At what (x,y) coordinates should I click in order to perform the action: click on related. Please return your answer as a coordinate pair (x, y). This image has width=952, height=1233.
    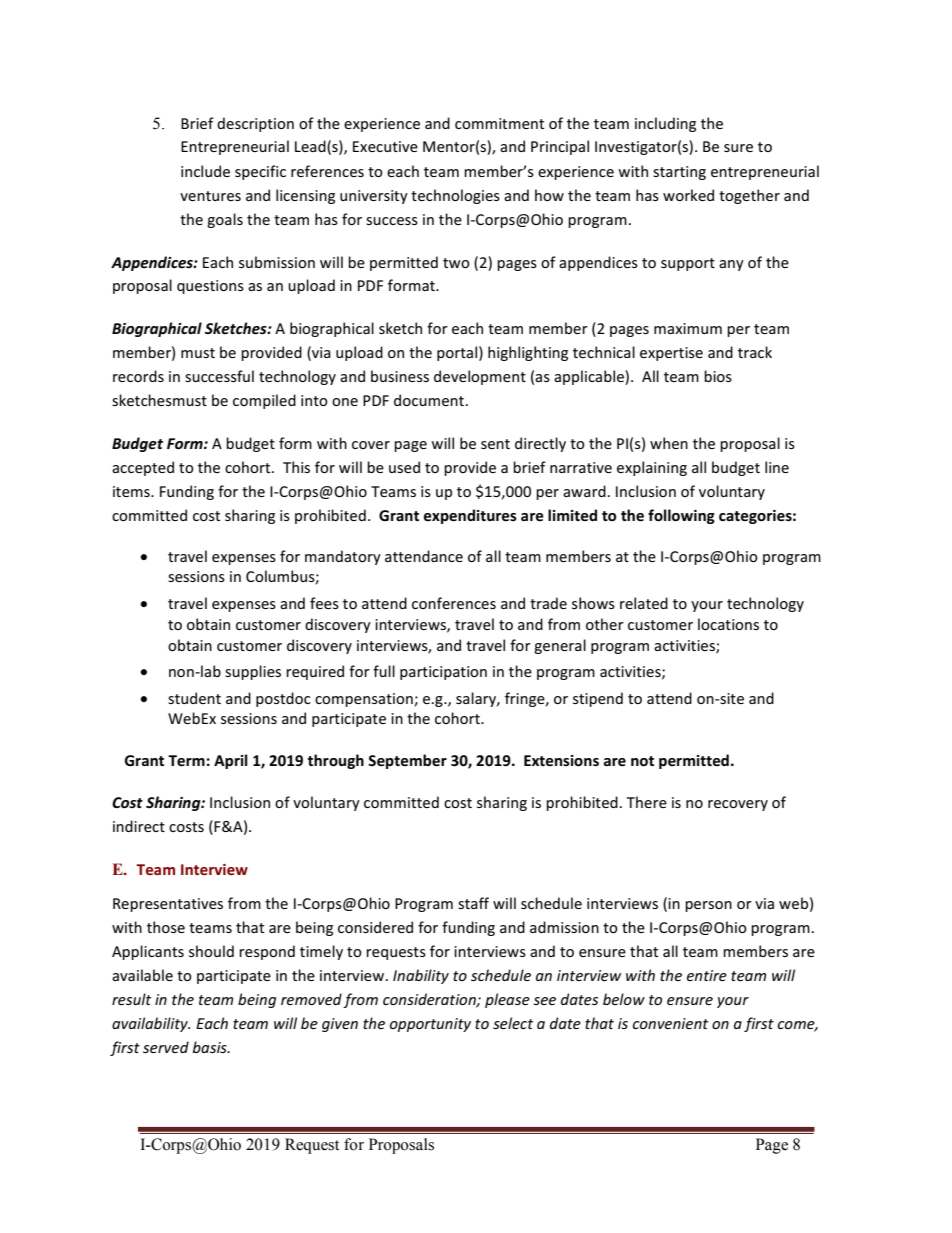
    Looking at the image, I should click on (644, 603).
